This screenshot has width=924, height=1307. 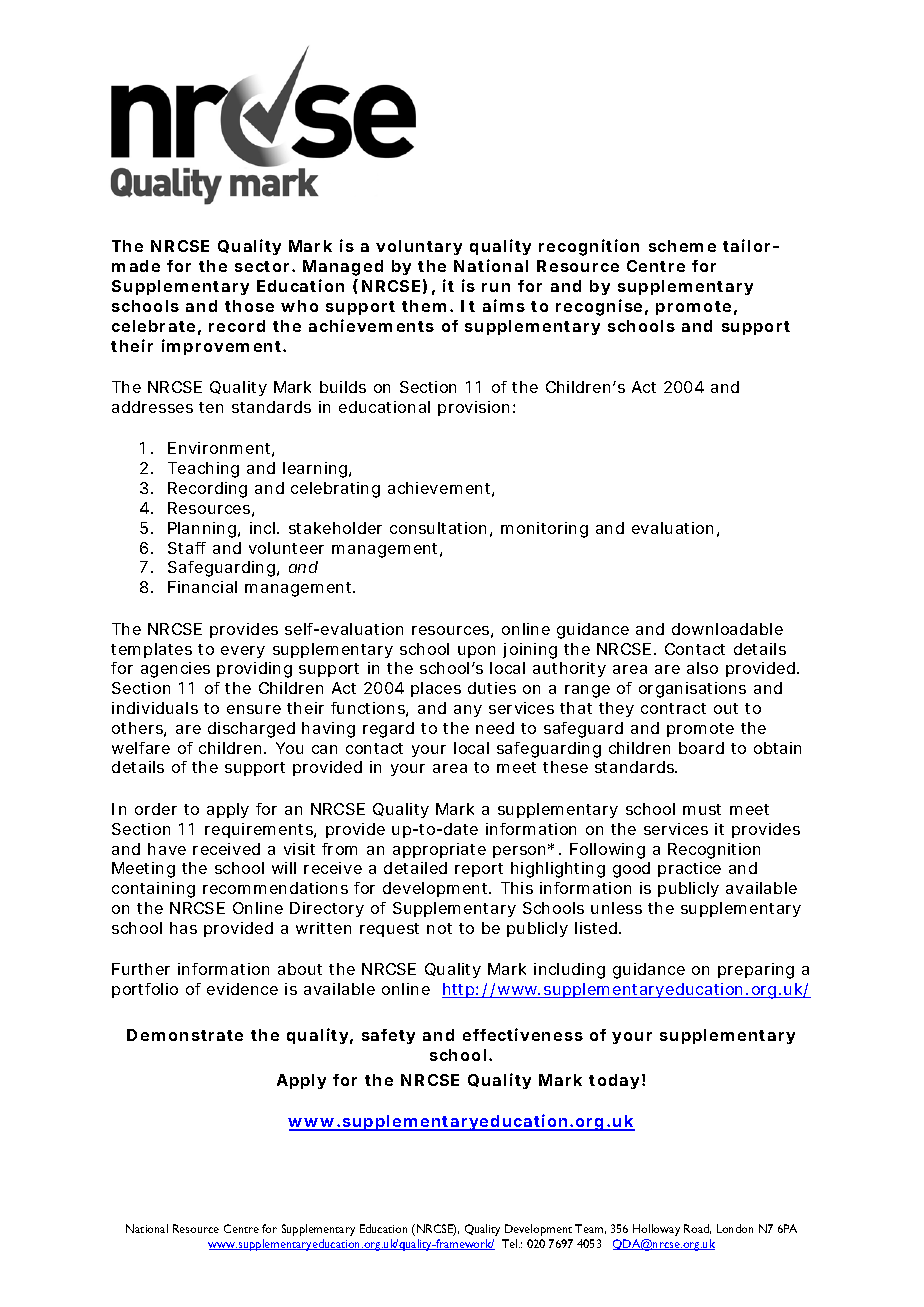 What do you see at coordinates (185, 1035) in the screenshot?
I see `Demonstrate` at bounding box center [185, 1035].
